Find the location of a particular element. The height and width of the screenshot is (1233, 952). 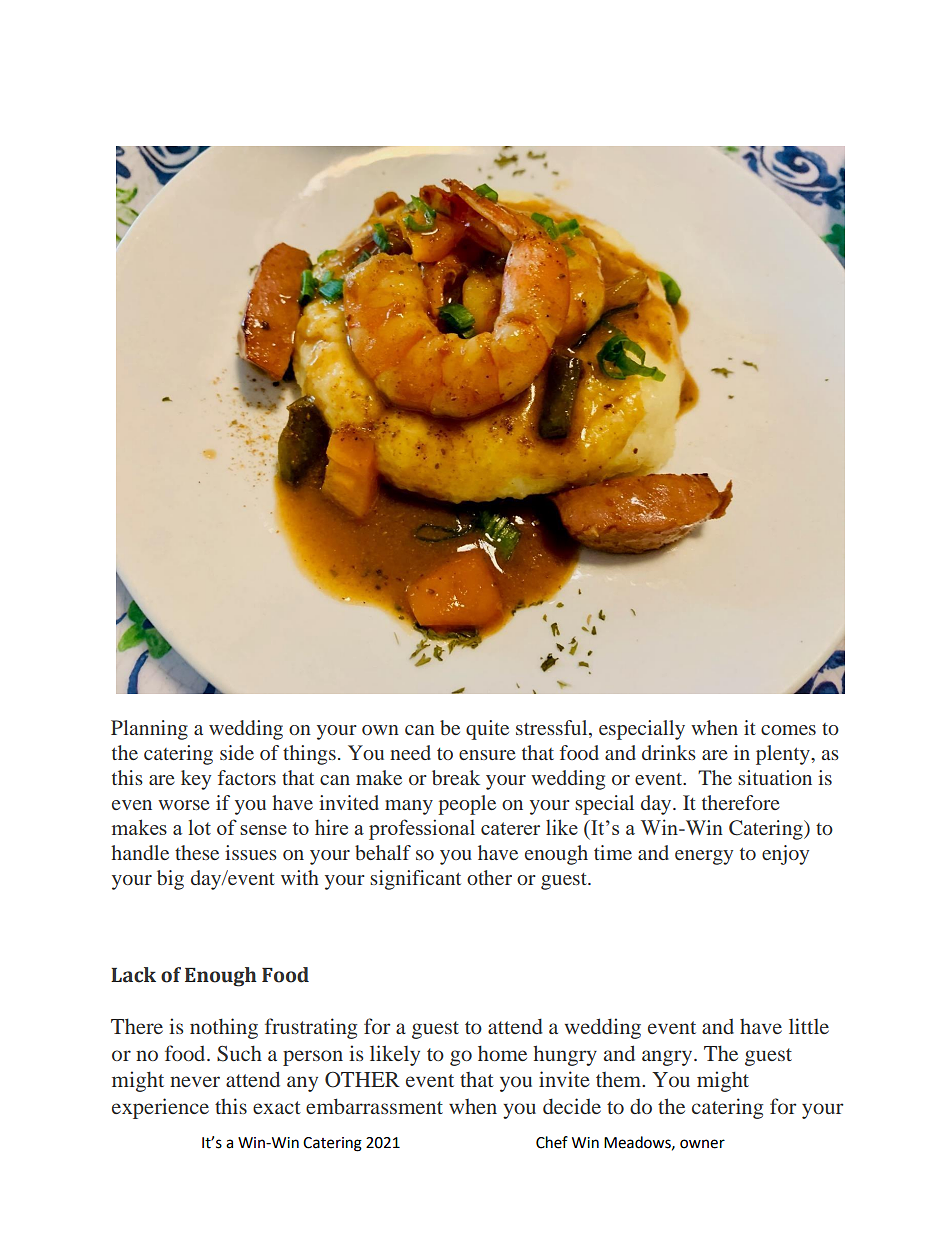

Chef is located at coordinates (552, 1142).
